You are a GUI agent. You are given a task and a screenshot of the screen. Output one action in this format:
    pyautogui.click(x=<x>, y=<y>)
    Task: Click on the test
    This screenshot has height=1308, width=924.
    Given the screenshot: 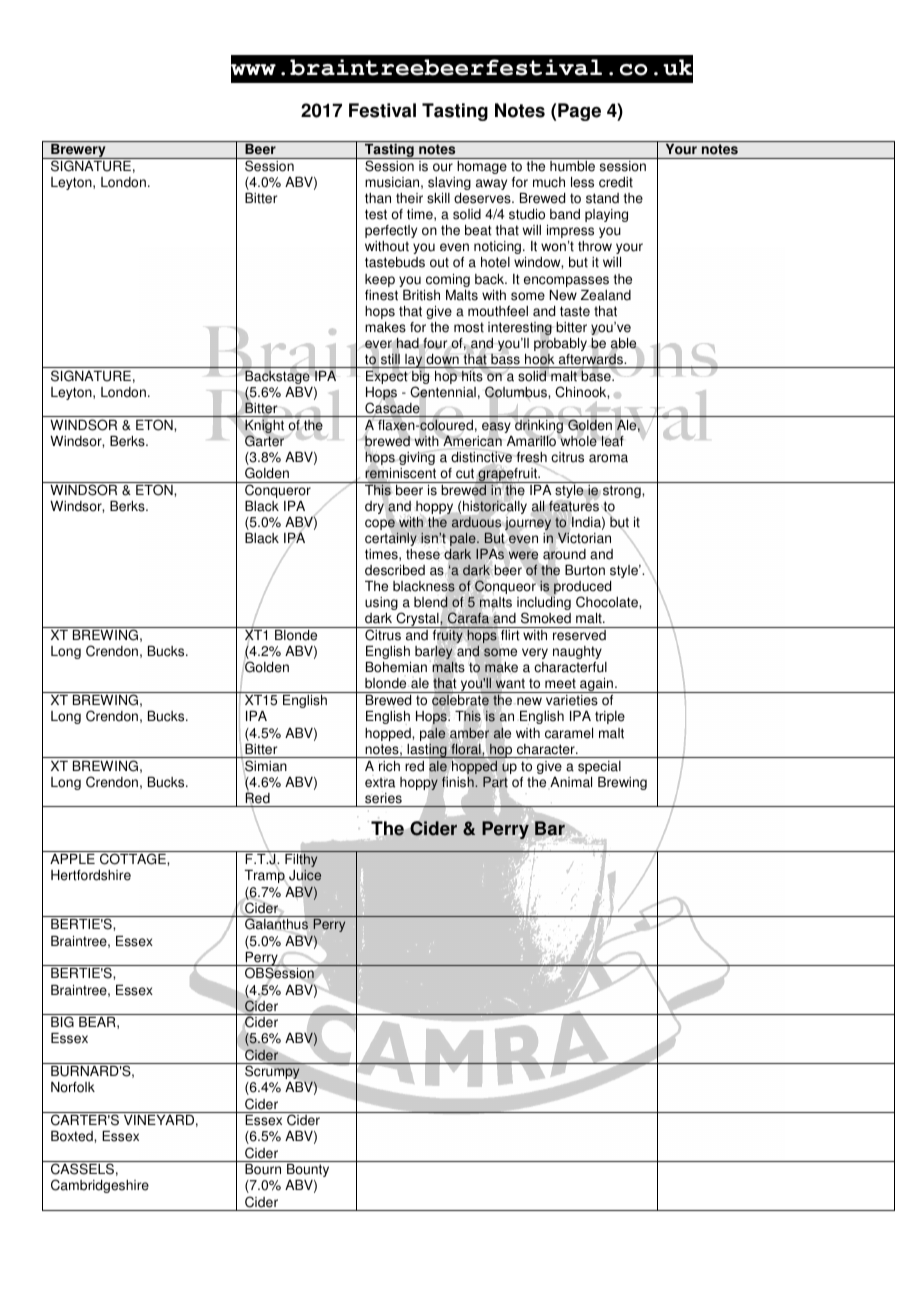 What is the action you would take?
    pyautogui.click(x=376, y=214)
